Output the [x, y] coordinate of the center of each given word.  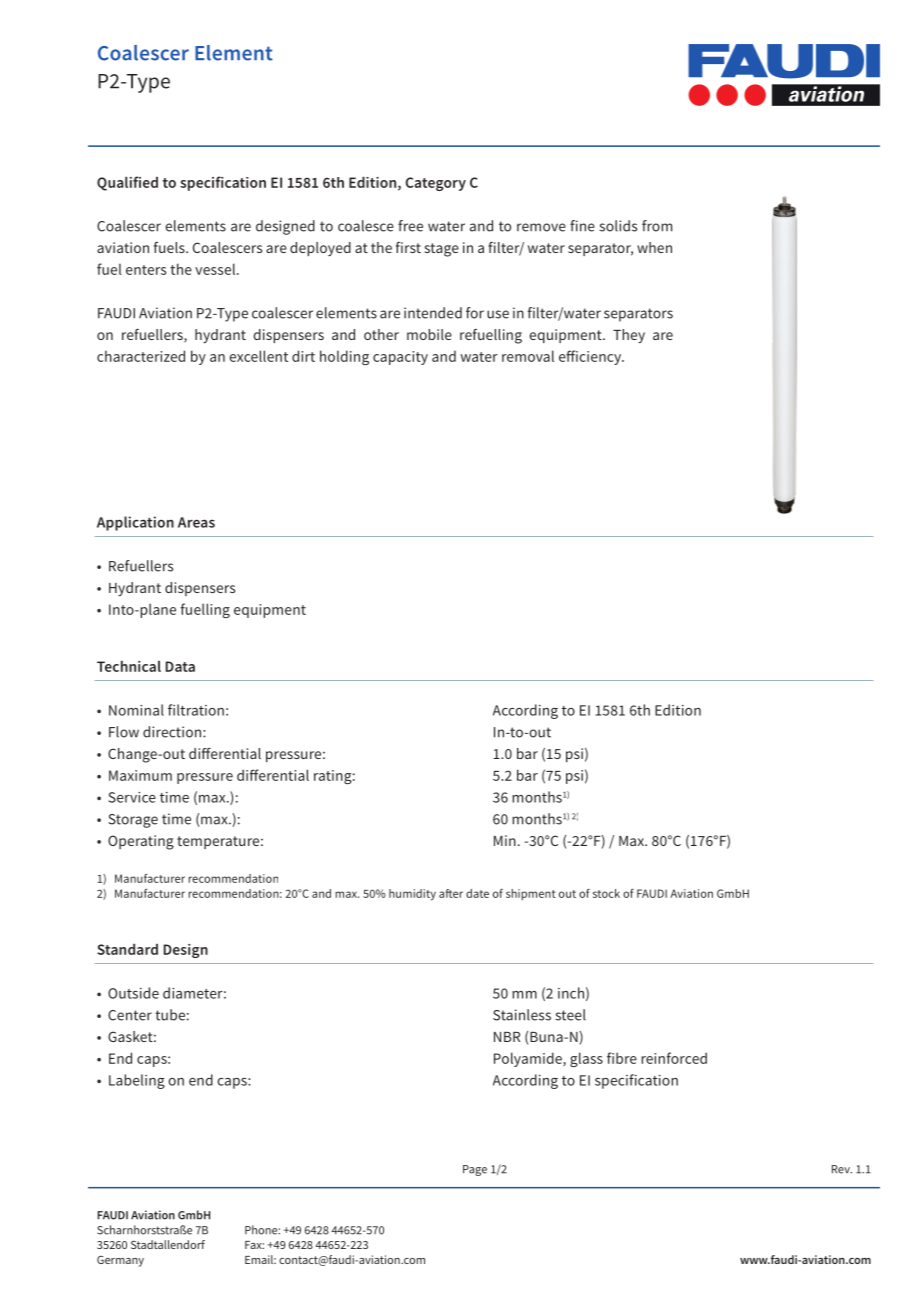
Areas [196, 522]
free [410, 226]
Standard [127, 949]
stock [606, 893]
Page [475, 1170]
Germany [120, 1261]
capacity [400, 358]
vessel [216, 269]
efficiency [591, 357]
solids [618, 226]
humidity [412, 895]
